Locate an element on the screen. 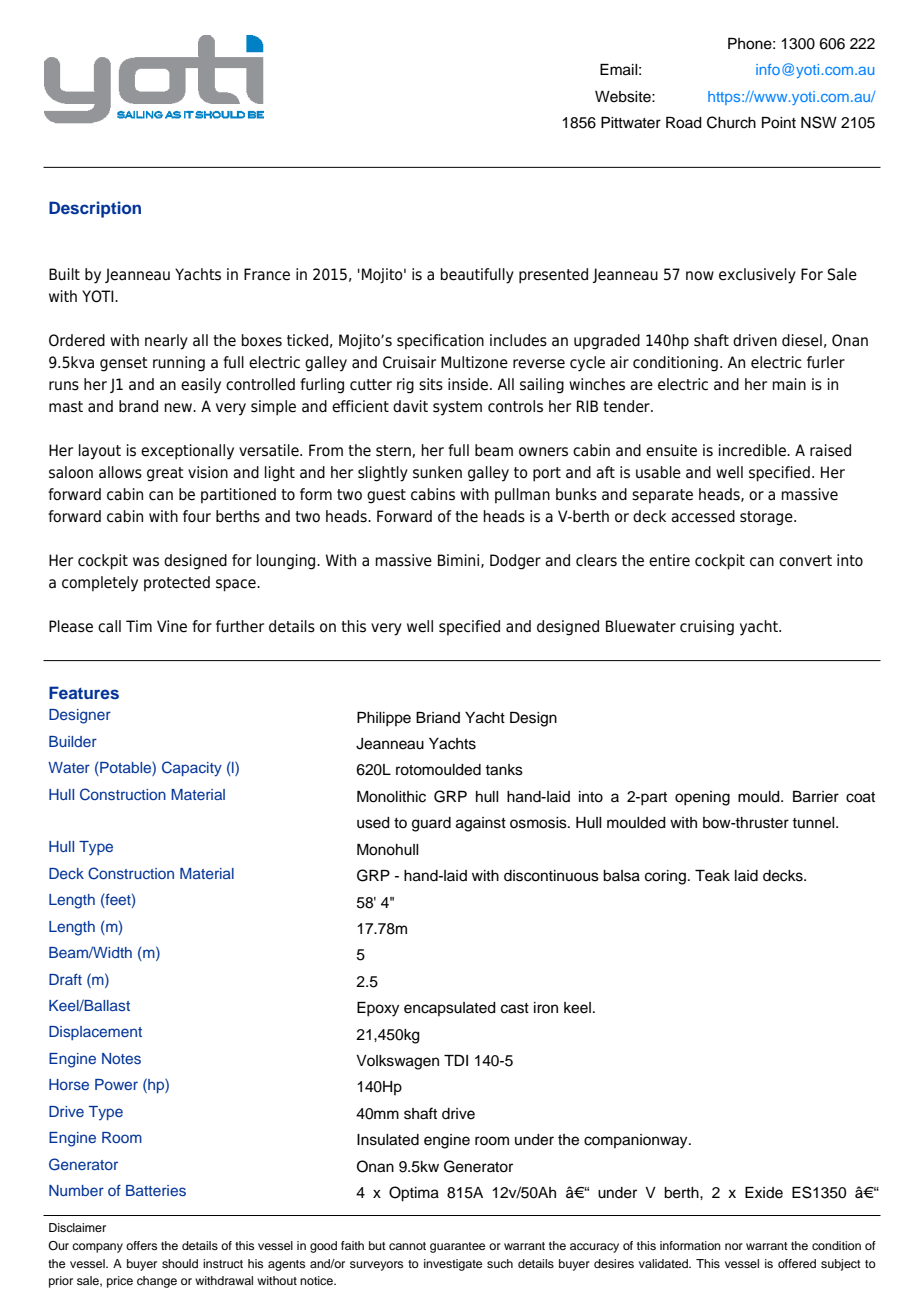  Philippe is located at coordinates (384, 719).
